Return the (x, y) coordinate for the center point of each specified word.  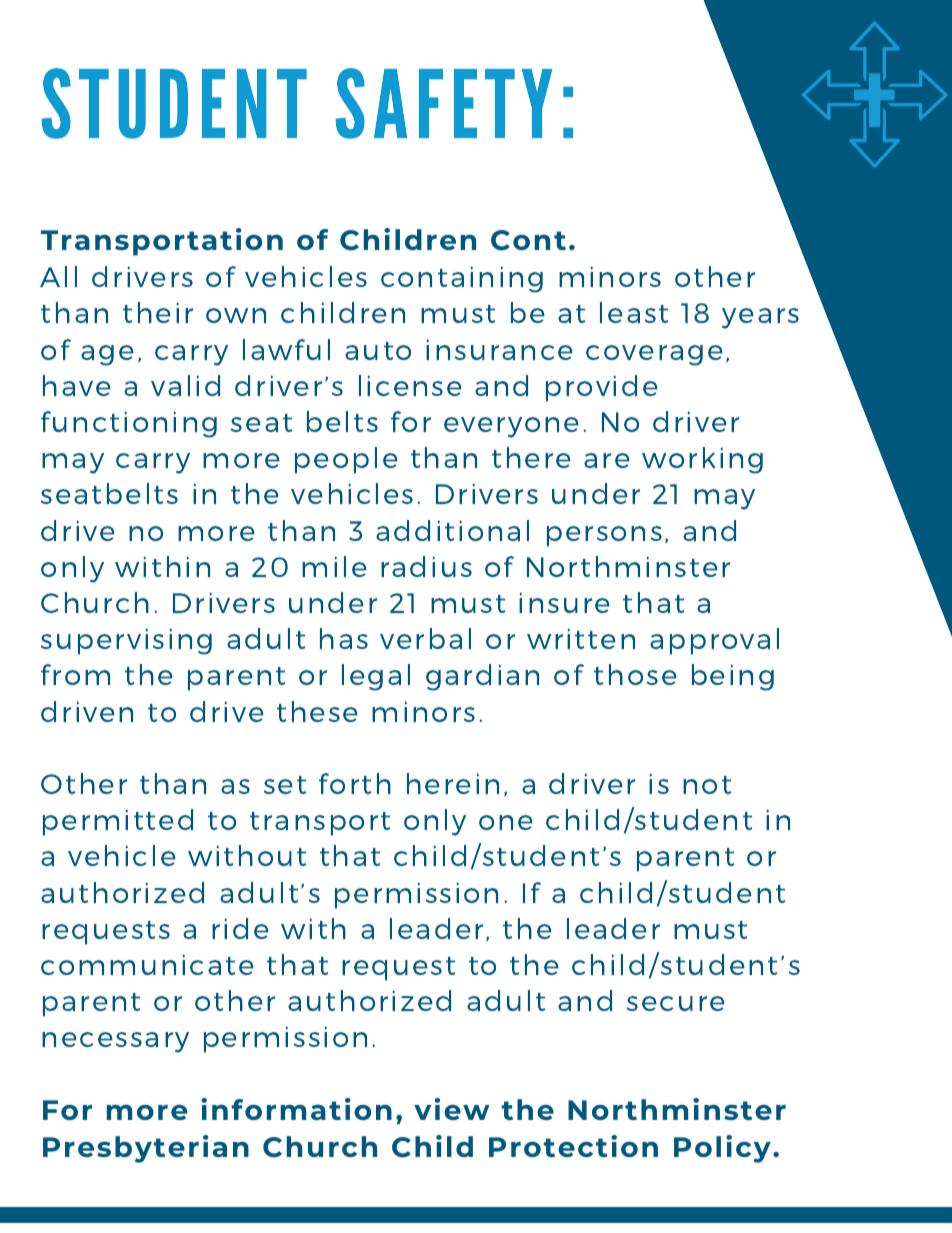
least (634, 312)
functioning (129, 424)
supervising (126, 641)
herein (453, 783)
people (346, 460)
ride (240, 928)
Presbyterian (146, 1149)
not (707, 785)
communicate (147, 964)
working (702, 460)
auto (378, 351)
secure (676, 1003)
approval (714, 641)
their (158, 312)
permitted (118, 822)
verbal (425, 638)
